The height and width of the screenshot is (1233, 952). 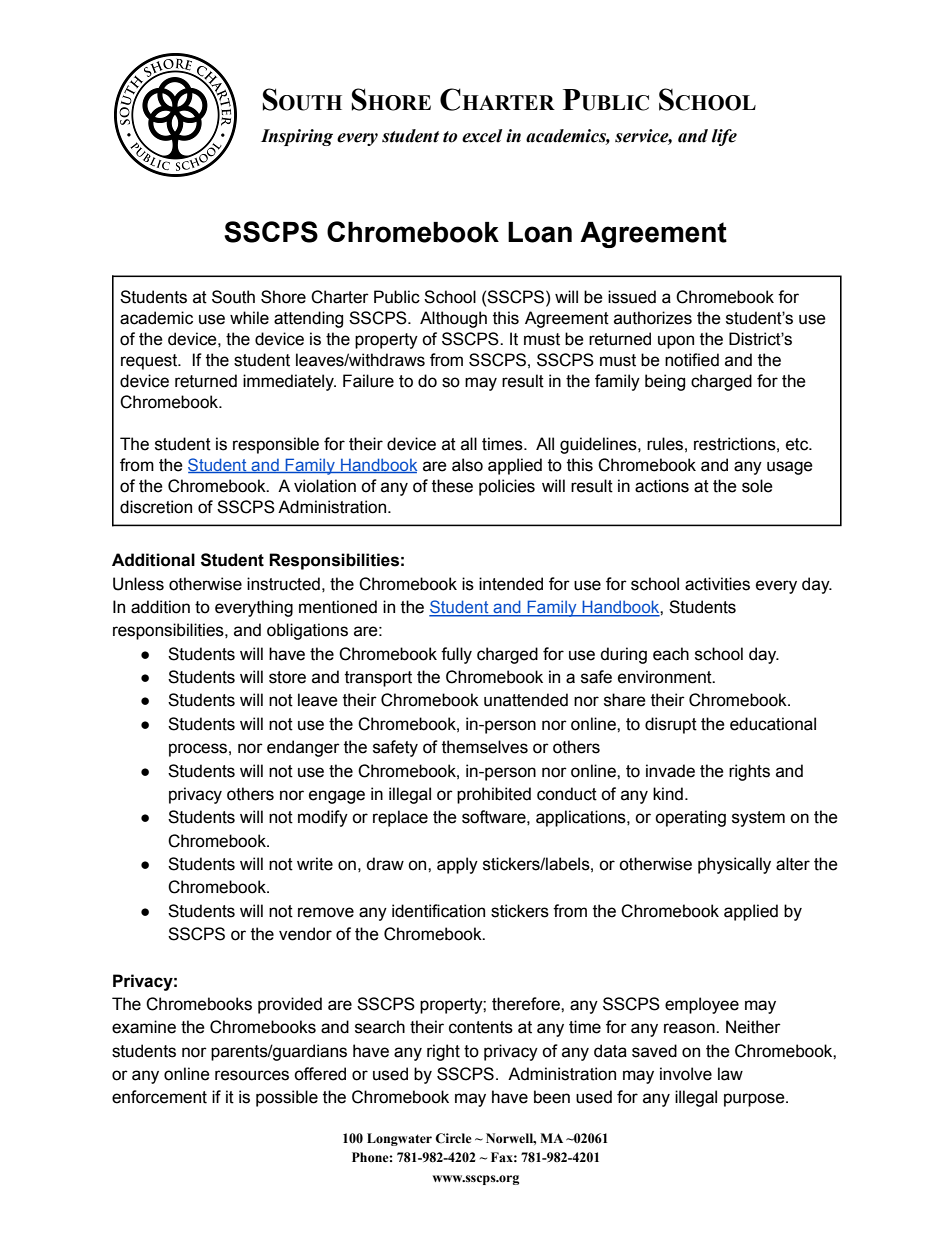 What do you see at coordinates (252, 1075) in the screenshot?
I see `resources` at bounding box center [252, 1075].
